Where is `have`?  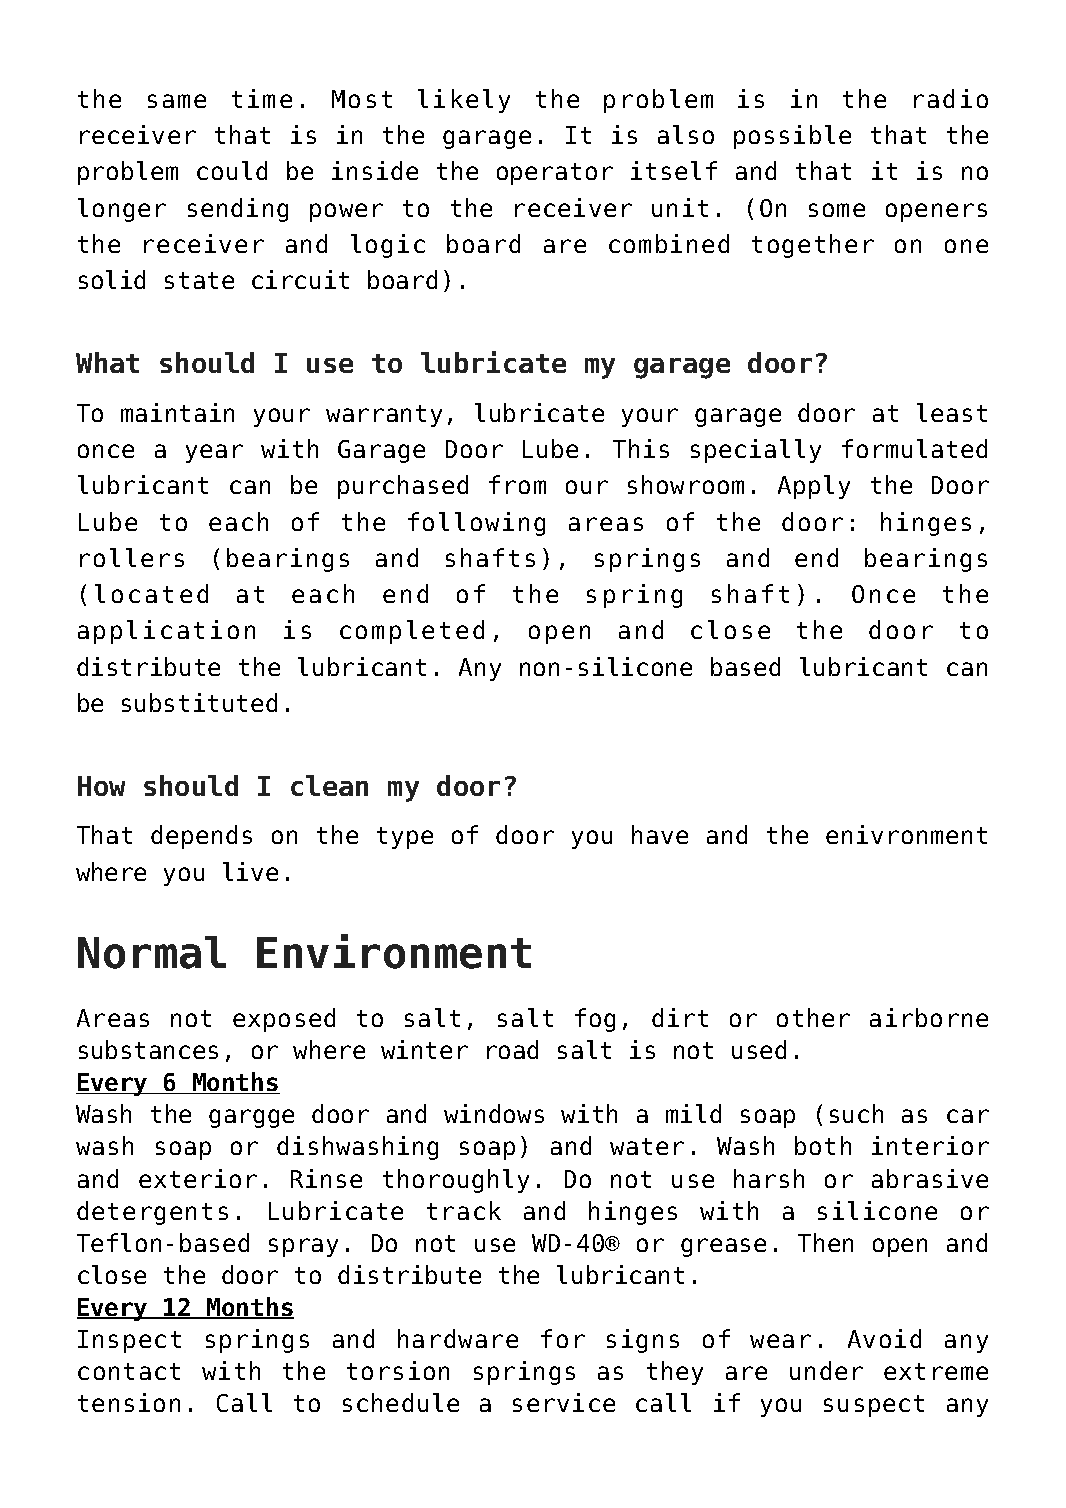 have is located at coordinates (660, 834).
